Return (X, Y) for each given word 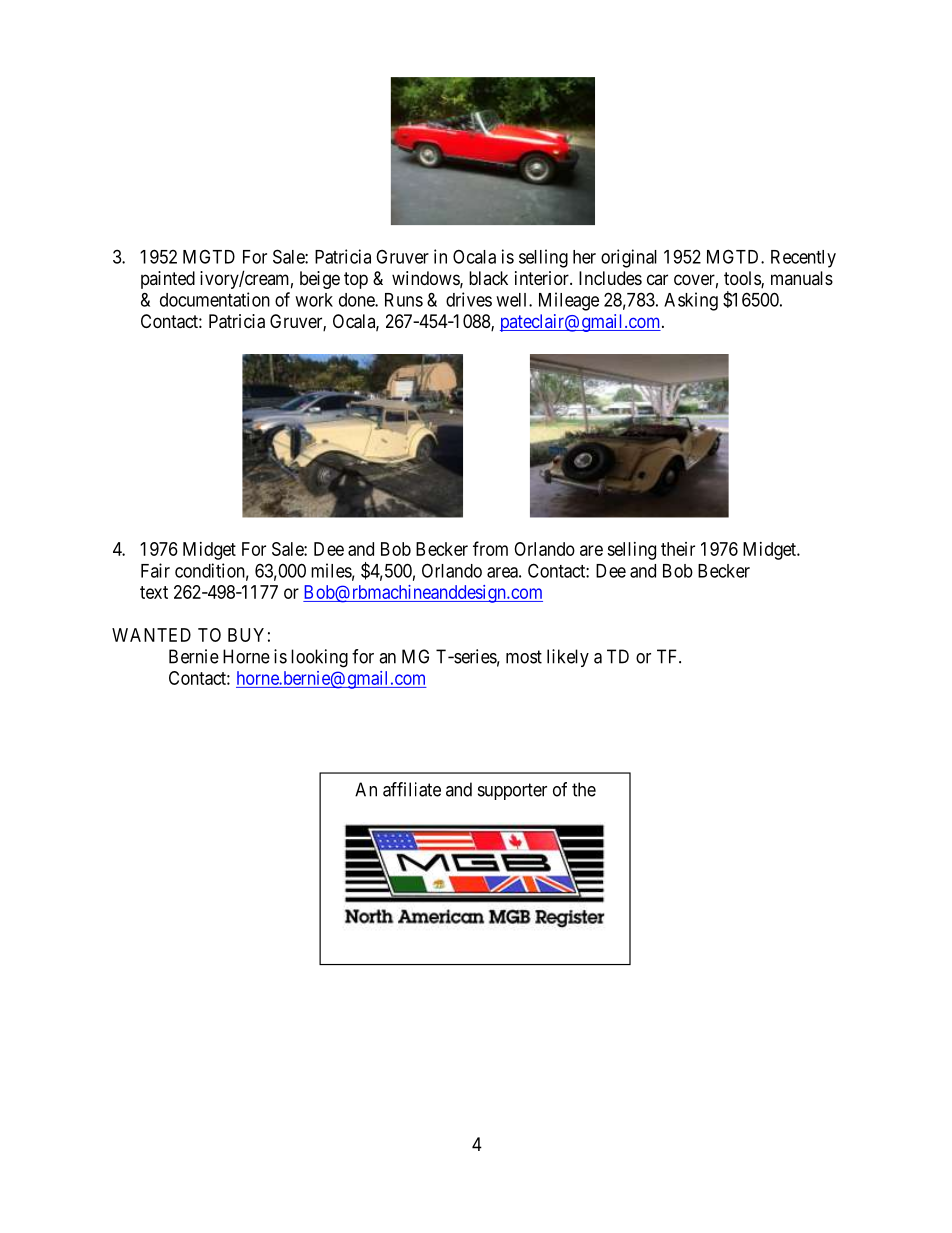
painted (168, 280)
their (678, 549)
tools (743, 279)
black (488, 278)
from (490, 548)
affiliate (412, 789)
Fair (155, 570)
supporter (512, 791)
